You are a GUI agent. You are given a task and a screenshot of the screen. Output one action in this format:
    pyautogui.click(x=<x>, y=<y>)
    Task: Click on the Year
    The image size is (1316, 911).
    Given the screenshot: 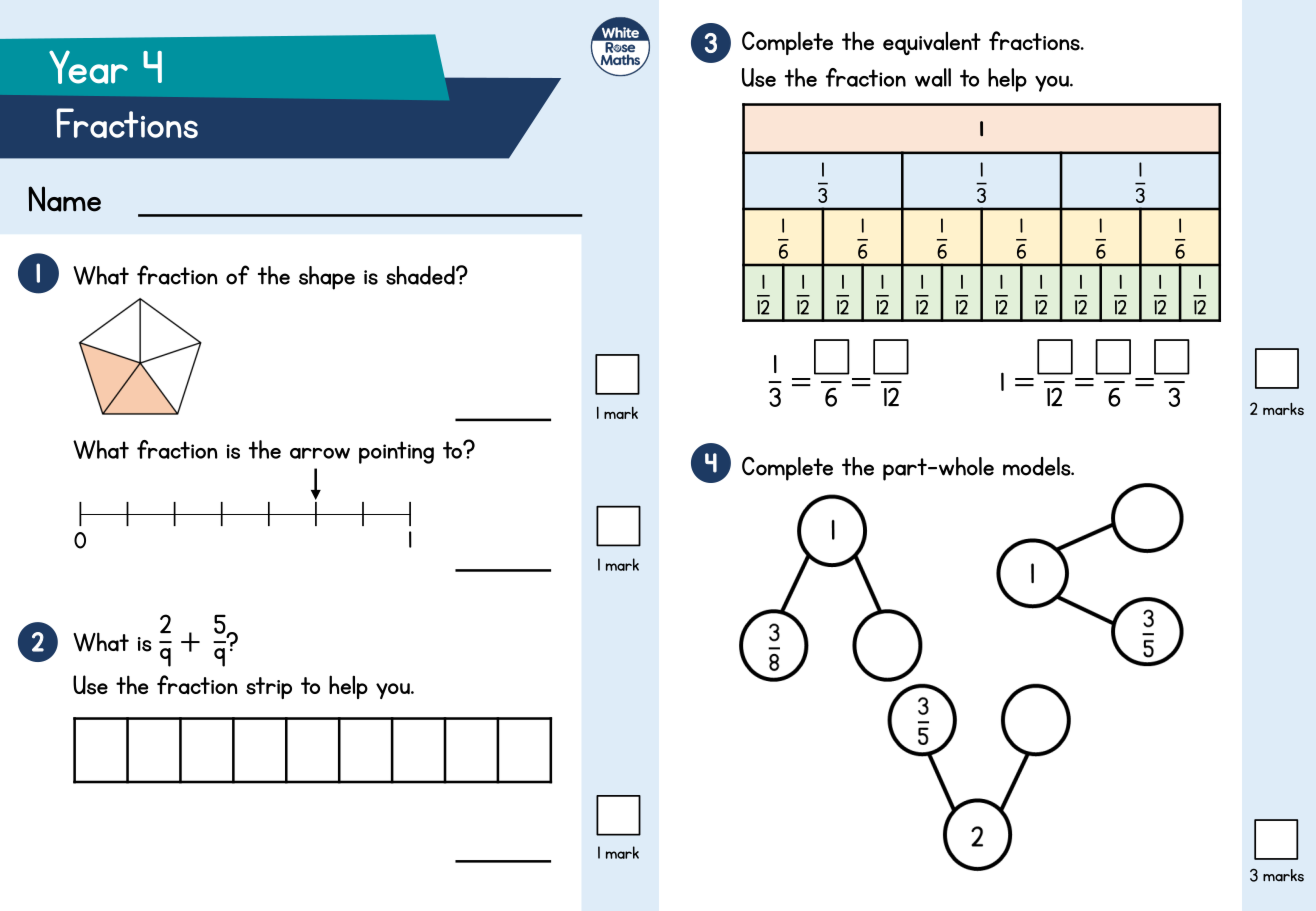 What is the action you would take?
    pyautogui.click(x=88, y=67)
